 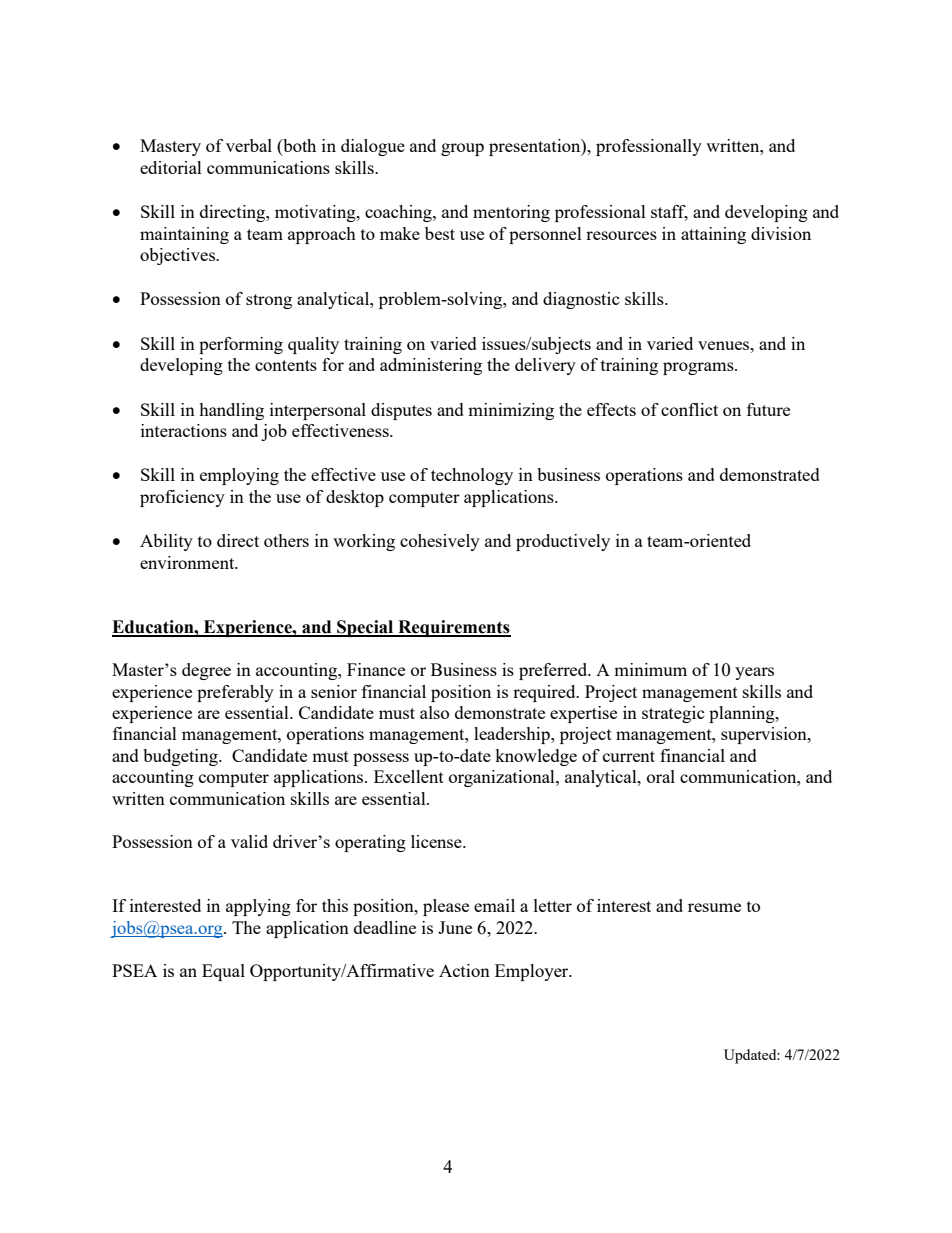 I want to click on June, so click(x=455, y=927).
